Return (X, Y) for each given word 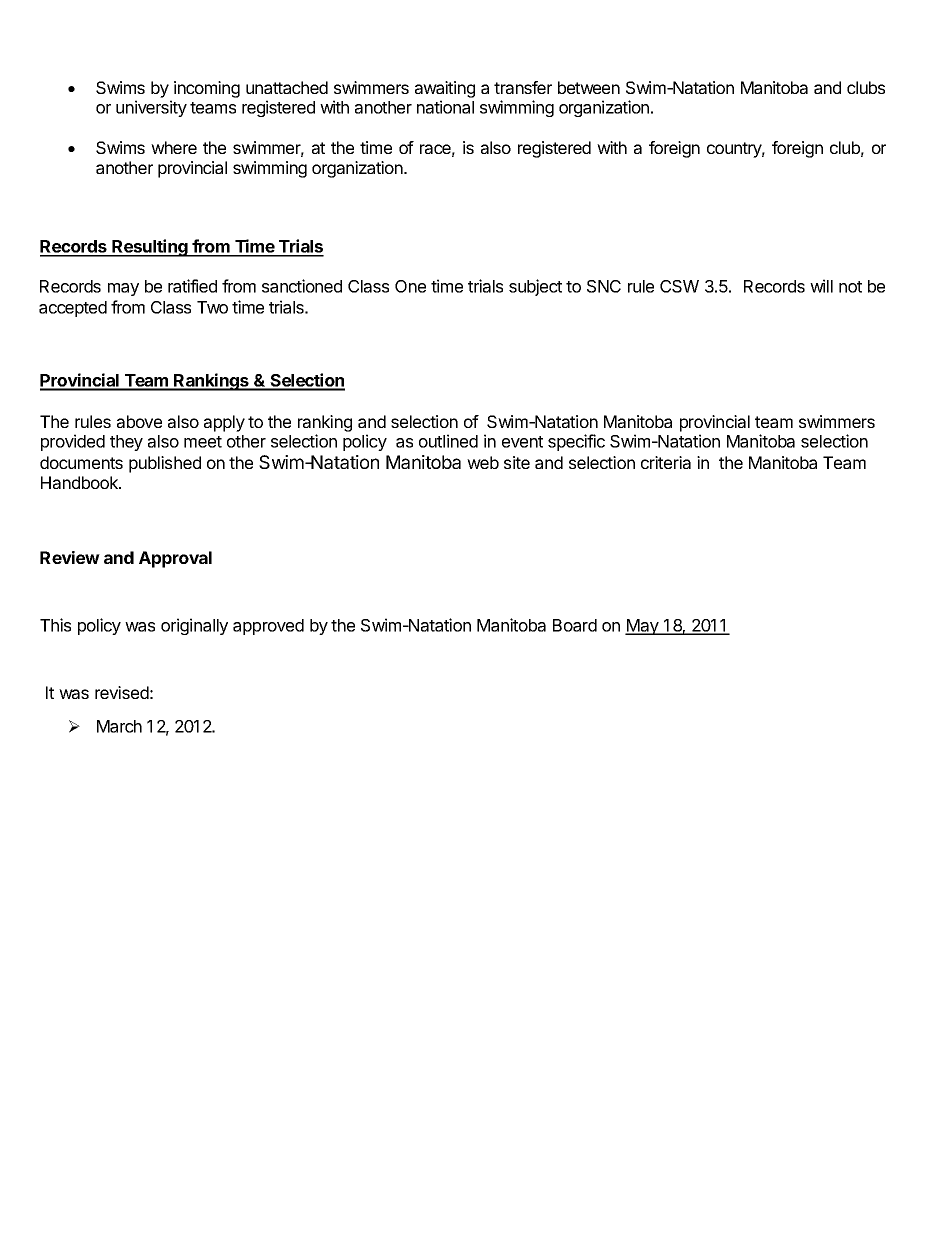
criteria (666, 462)
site (517, 462)
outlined (448, 441)
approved (268, 627)
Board (575, 625)
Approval (175, 559)
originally (194, 626)
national (445, 107)
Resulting (150, 248)
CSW (679, 286)
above (139, 421)
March (119, 726)
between (589, 87)
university (151, 108)
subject (535, 287)
